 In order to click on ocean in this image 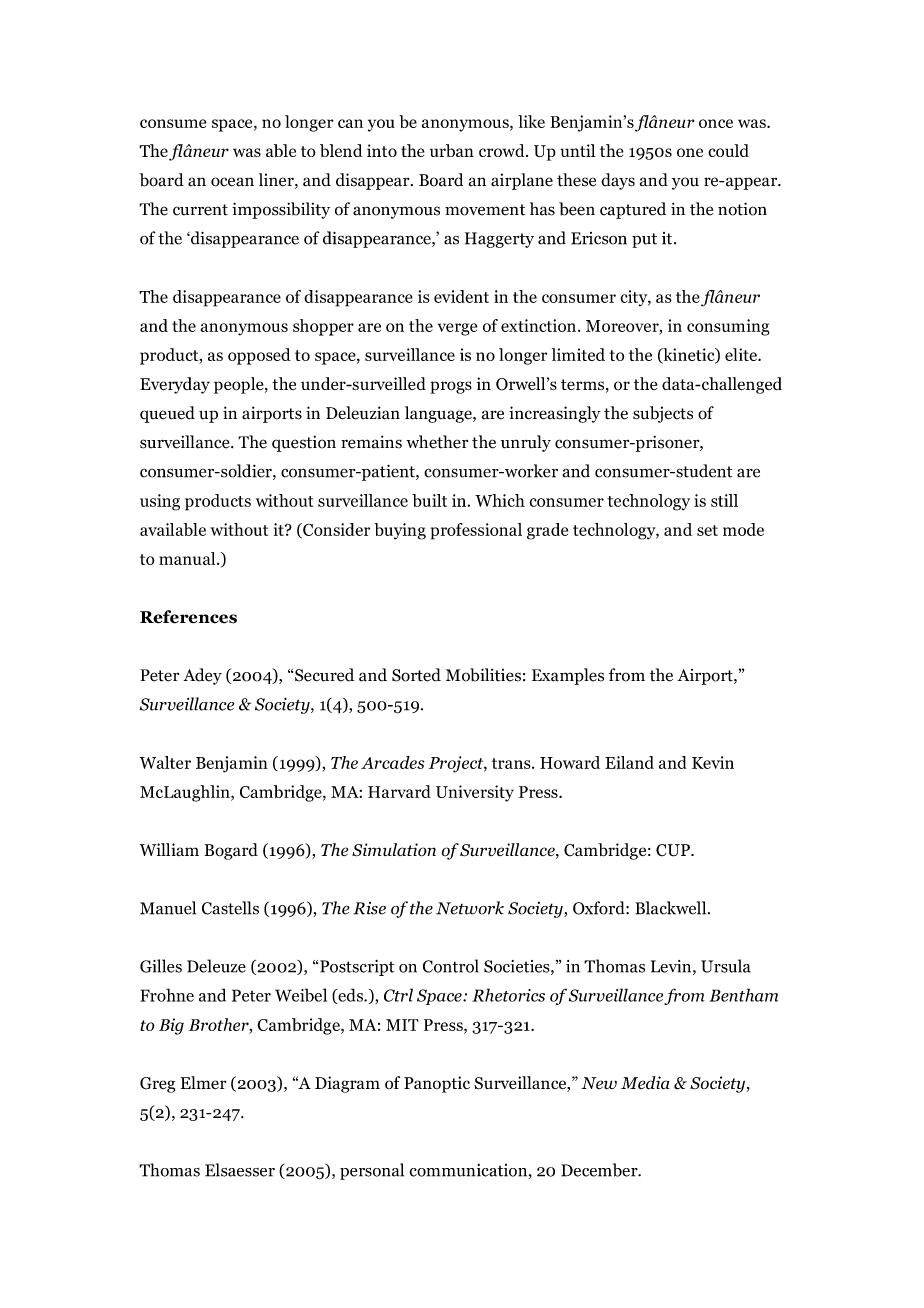, I will do `click(232, 182)`.
